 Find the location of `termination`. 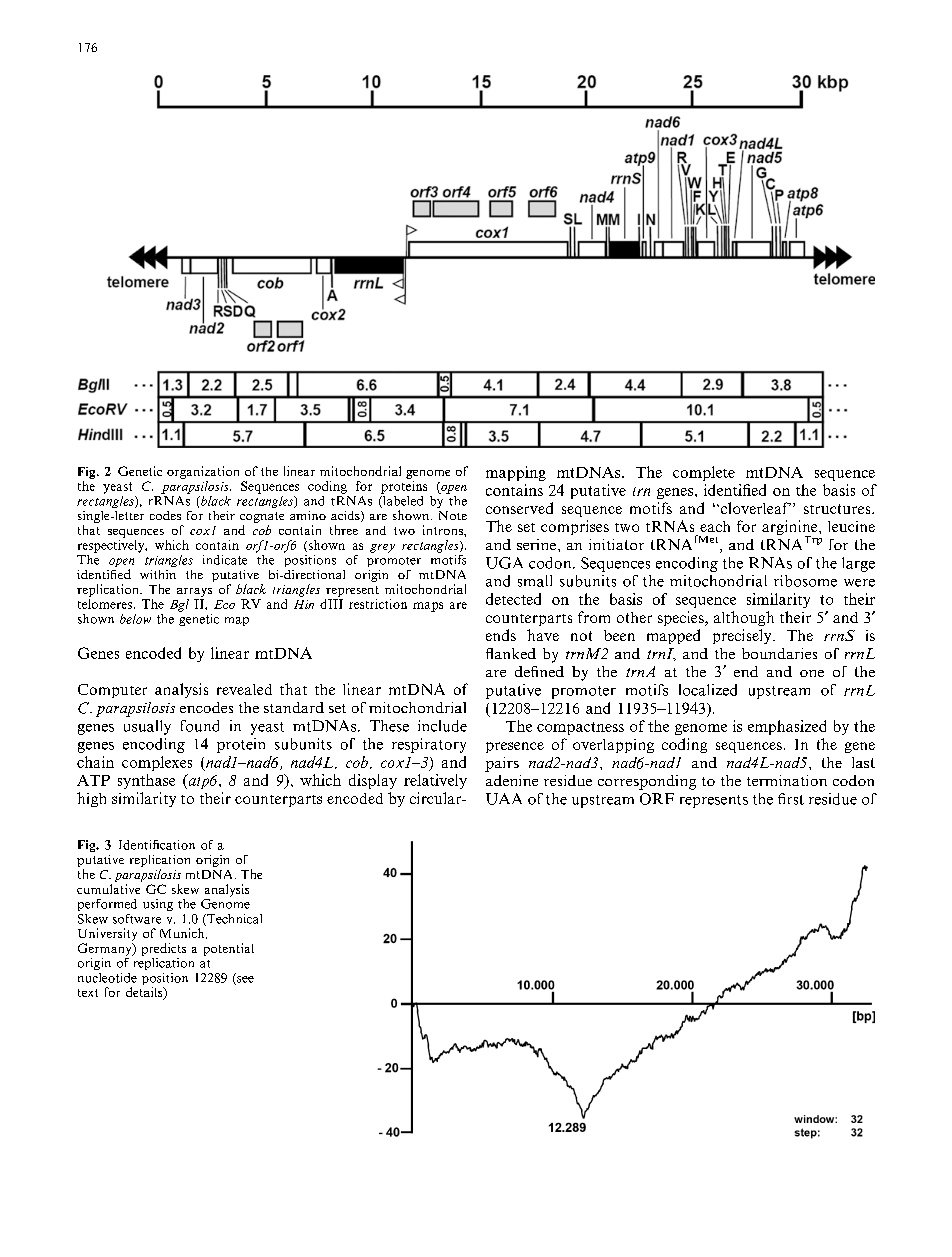

termination is located at coordinates (787, 780).
